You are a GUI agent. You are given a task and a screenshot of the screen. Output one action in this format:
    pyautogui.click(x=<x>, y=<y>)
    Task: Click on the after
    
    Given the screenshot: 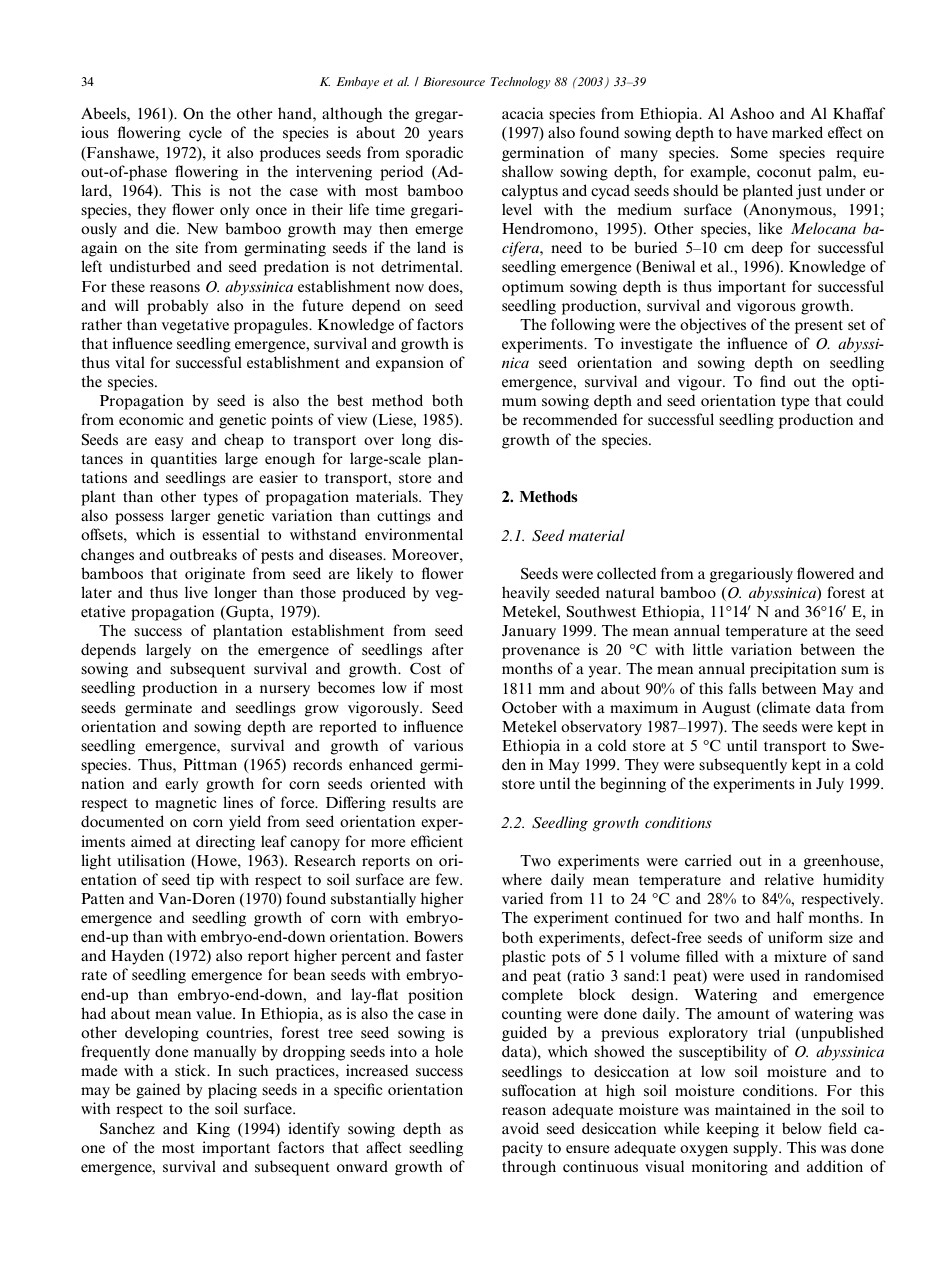 What is the action you would take?
    pyautogui.click(x=448, y=649)
